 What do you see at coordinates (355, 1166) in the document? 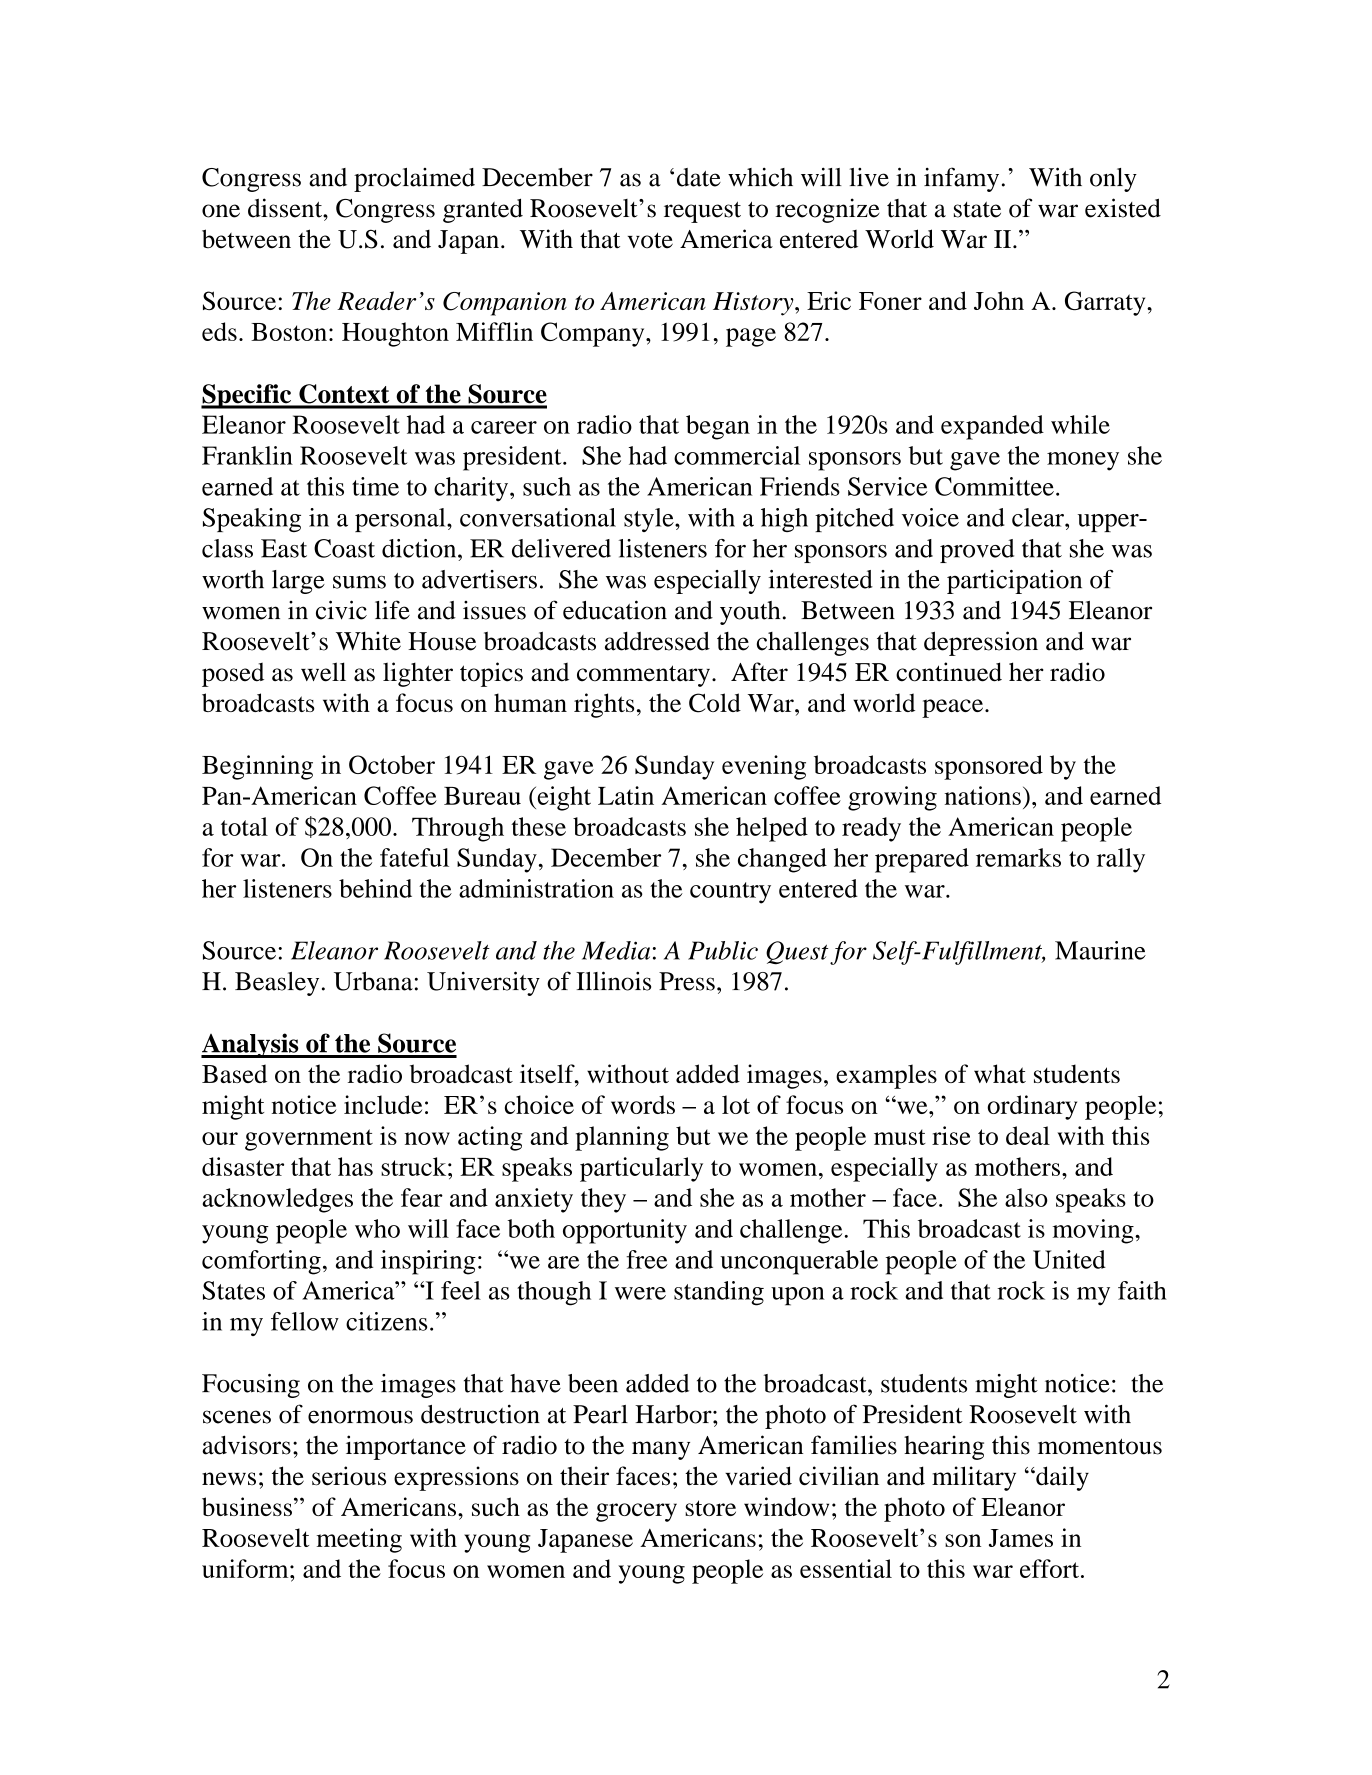
I see `has` at bounding box center [355, 1166].
